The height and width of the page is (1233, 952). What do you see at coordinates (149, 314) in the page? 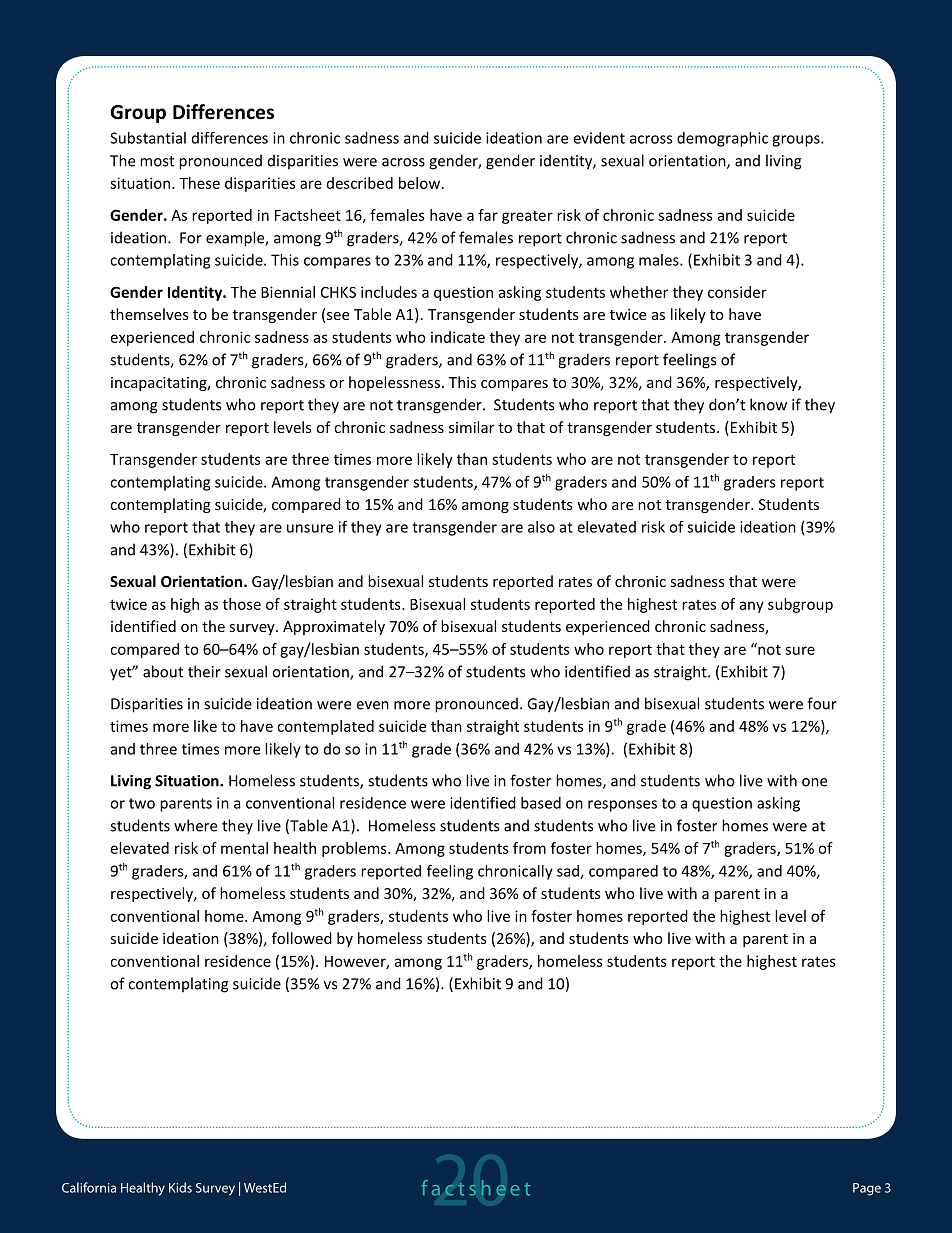
I see `themselves` at bounding box center [149, 314].
